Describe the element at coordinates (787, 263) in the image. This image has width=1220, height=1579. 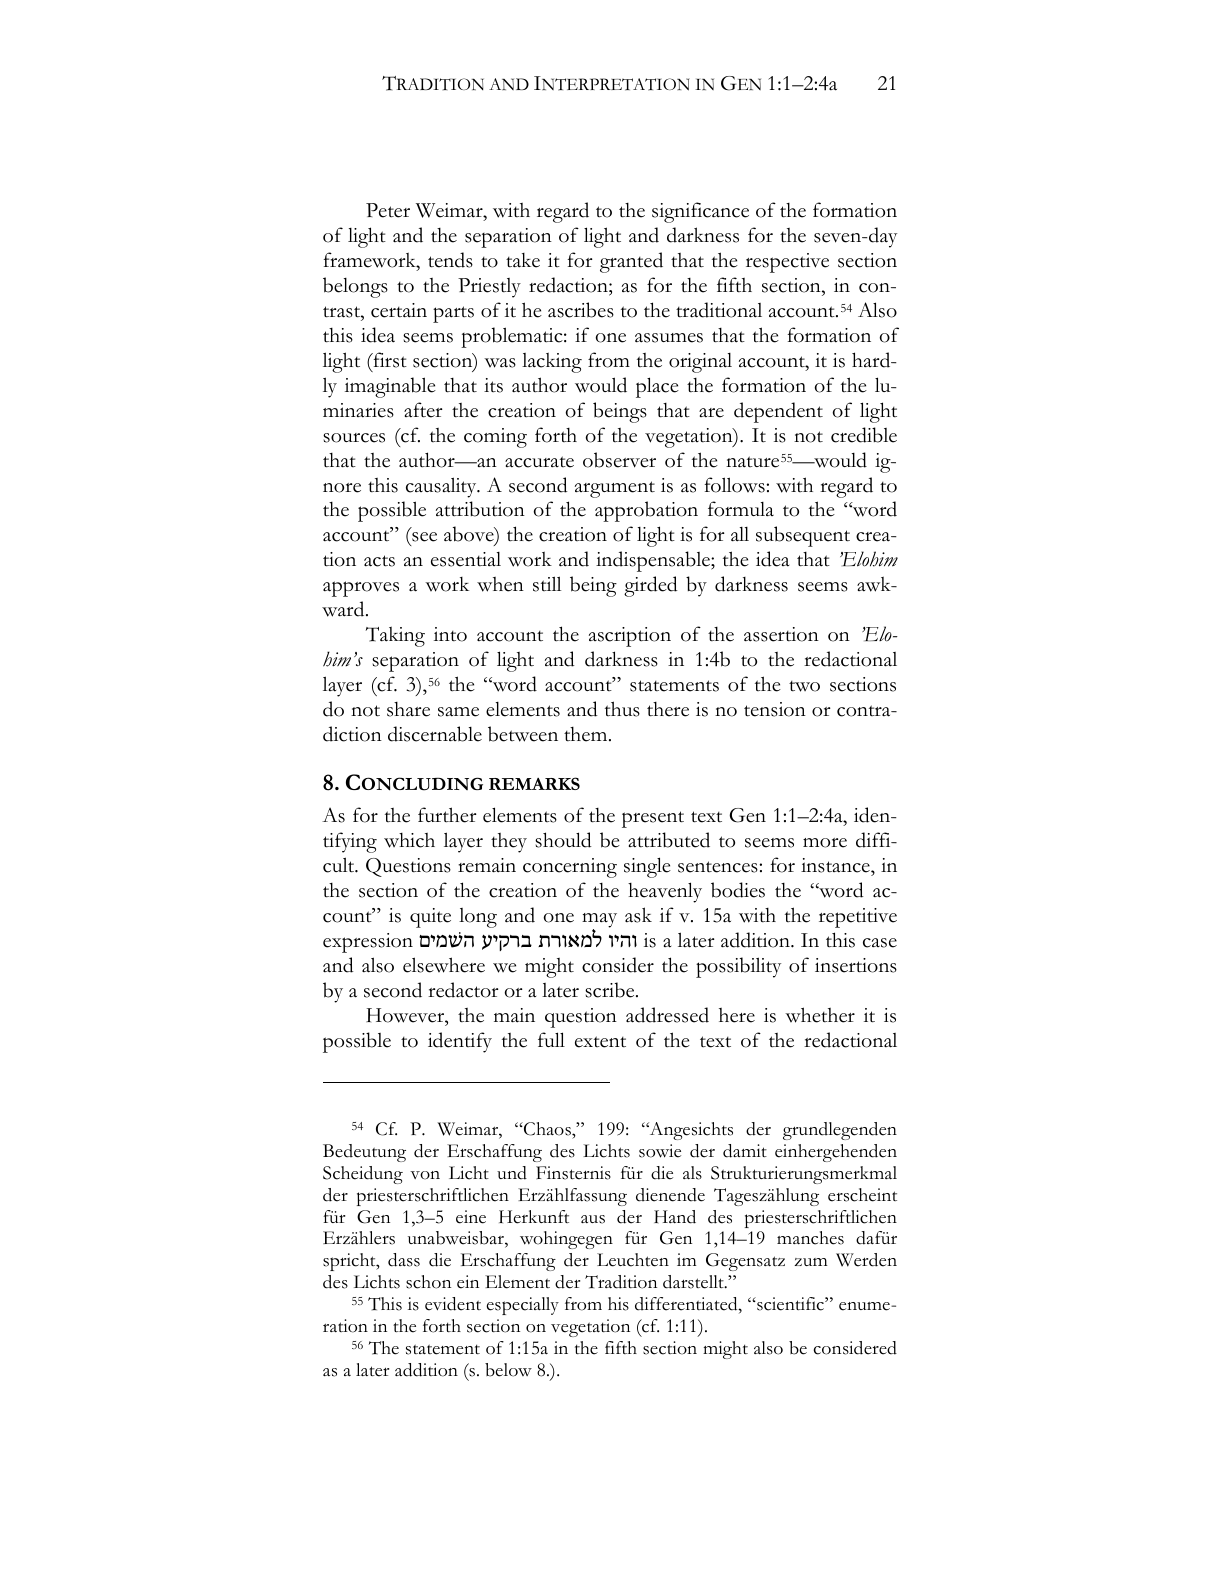
I see `respective` at that location.
